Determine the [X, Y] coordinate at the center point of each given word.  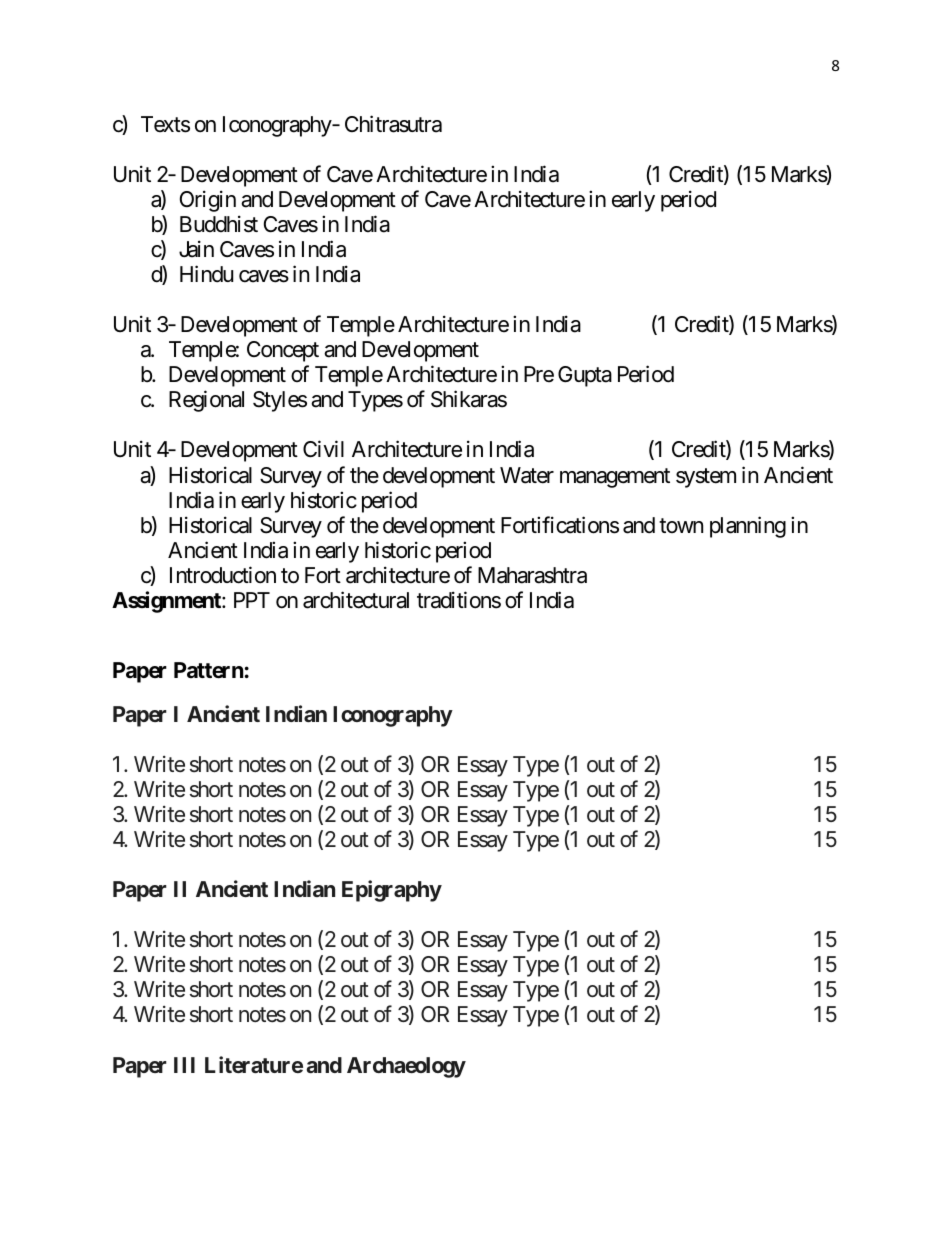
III [184, 1065]
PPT [252, 600]
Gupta [585, 376]
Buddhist [219, 224]
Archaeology [406, 1067]
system [706, 478]
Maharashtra [532, 575]
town [681, 525]
